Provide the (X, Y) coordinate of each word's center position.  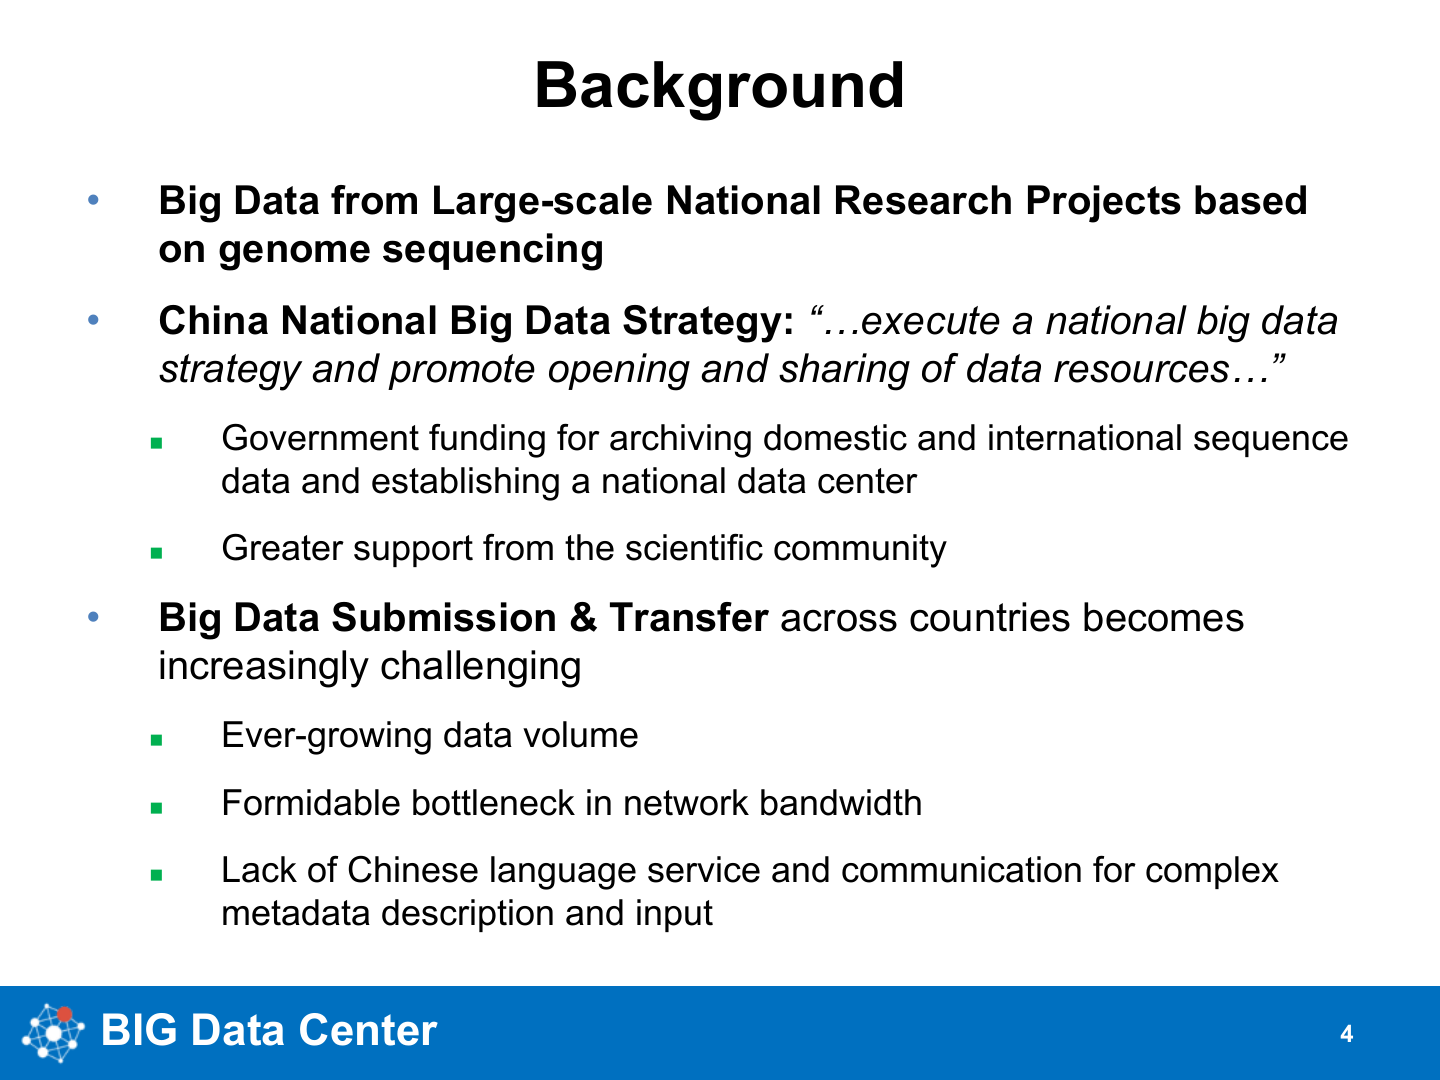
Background (719, 91)
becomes (1164, 617)
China (214, 320)
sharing (844, 372)
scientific (694, 547)
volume (580, 734)
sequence (1271, 444)
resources (1141, 371)
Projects (1104, 204)
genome (294, 255)
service (704, 869)
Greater (283, 547)
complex (1212, 872)
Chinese (413, 869)
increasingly (264, 669)
